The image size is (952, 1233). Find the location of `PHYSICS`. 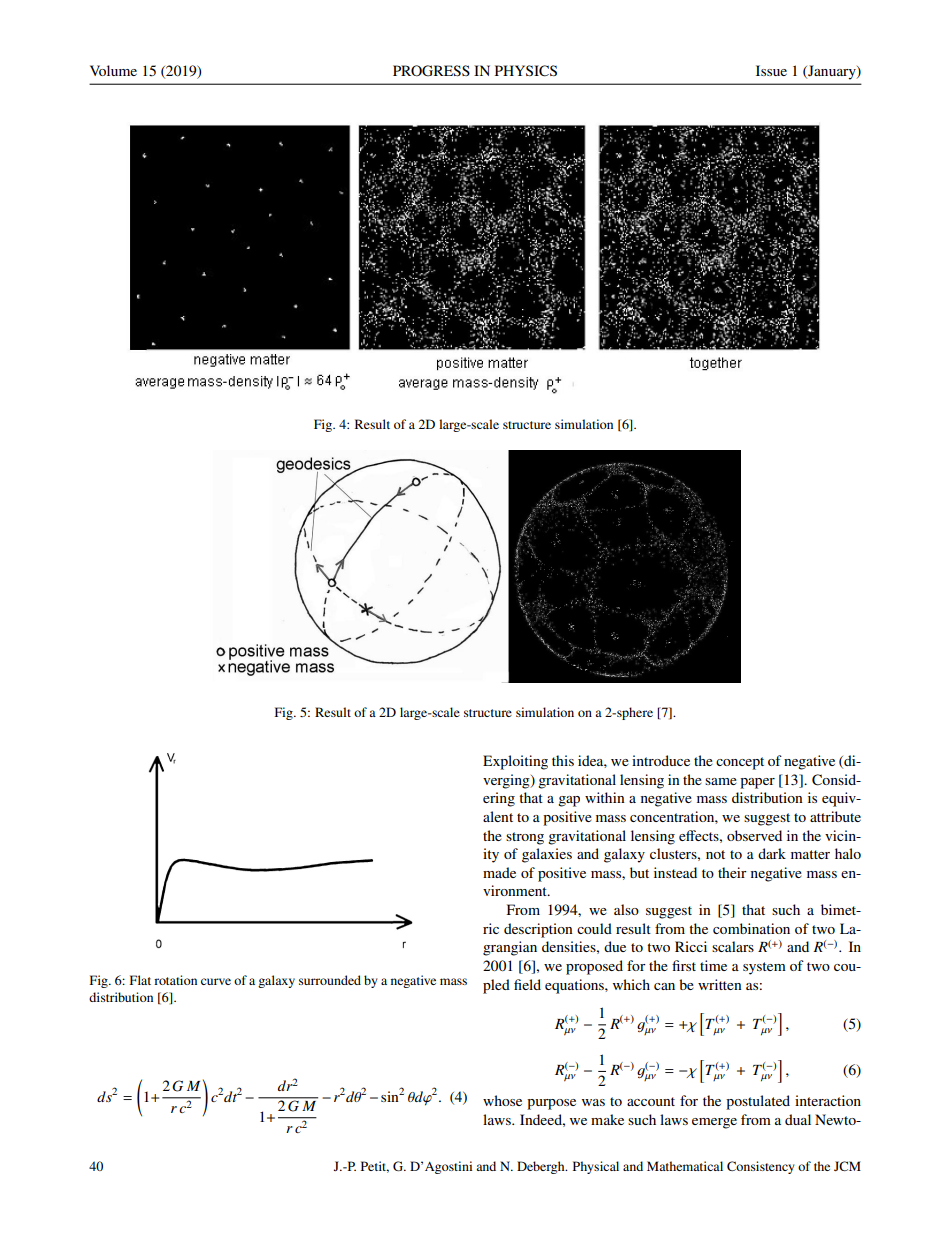

PHYSICS is located at coordinates (526, 71).
